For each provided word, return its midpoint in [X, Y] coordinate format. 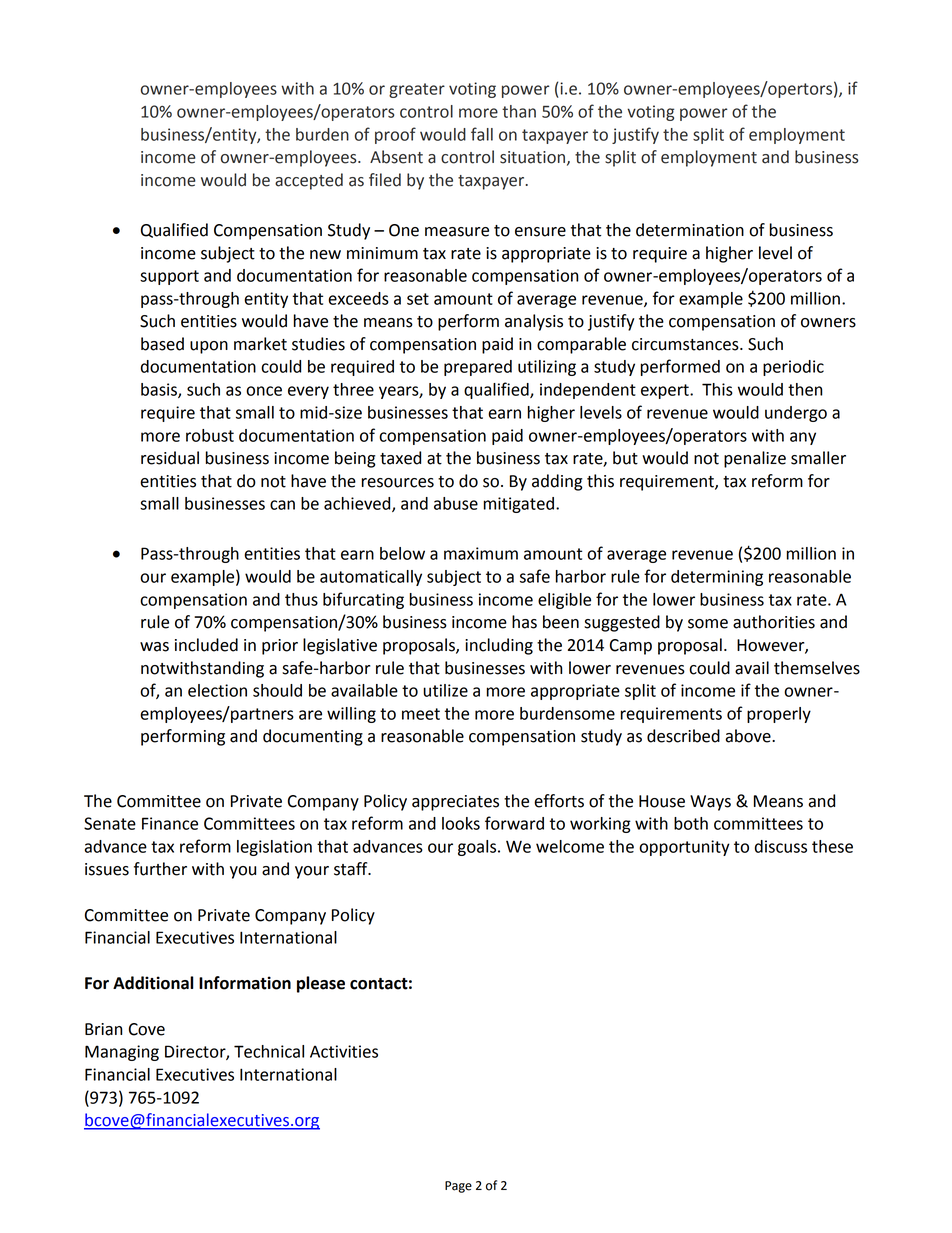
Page [458, 1187]
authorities [774, 622]
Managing [122, 1053]
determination [690, 230]
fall [482, 134]
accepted [309, 181]
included [206, 645]
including [499, 646]
